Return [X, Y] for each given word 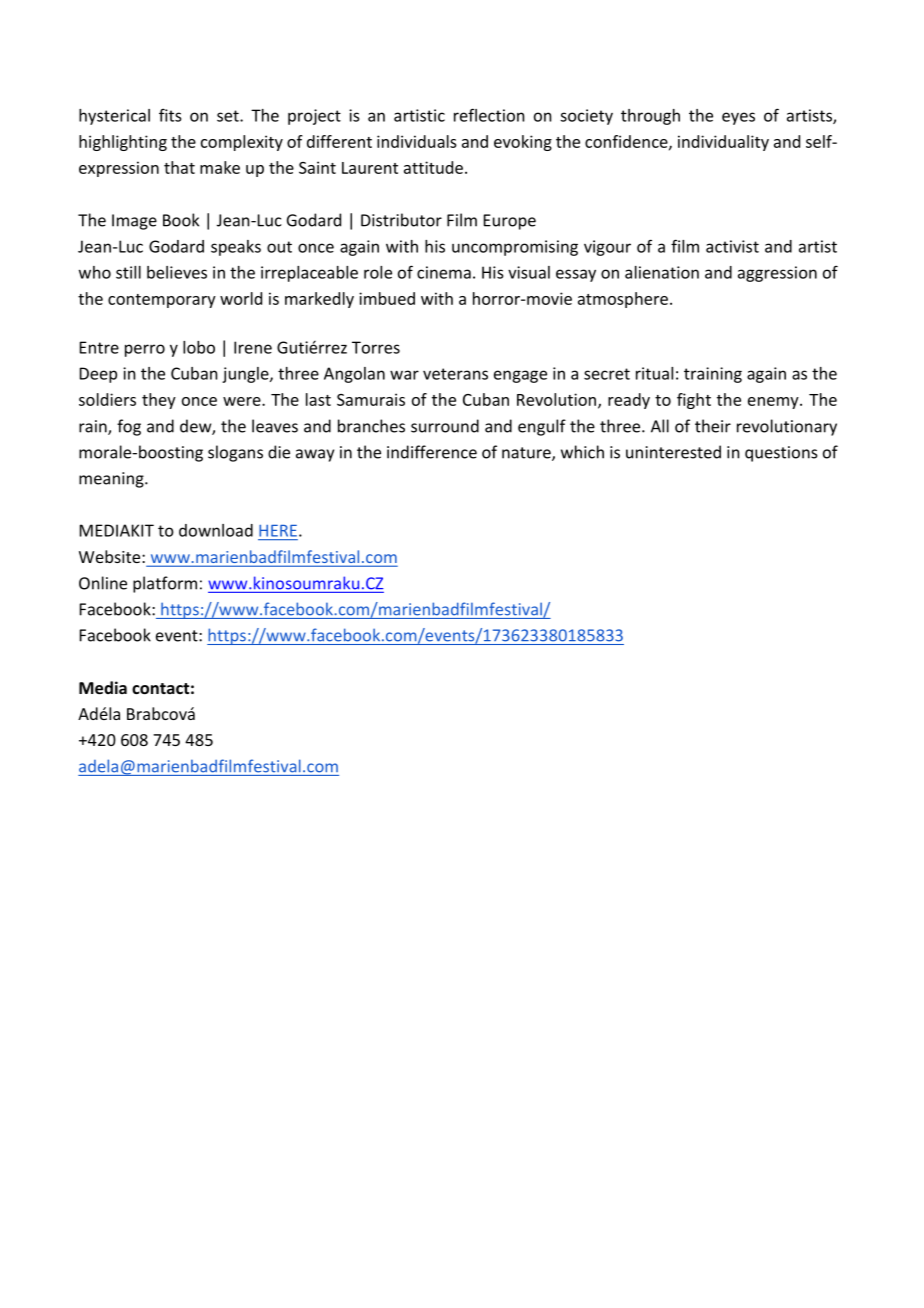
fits [170, 115]
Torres [376, 347]
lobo [199, 347]
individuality [723, 143]
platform [165, 584]
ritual [654, 373]
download [216, 530]
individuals [417, 141]
